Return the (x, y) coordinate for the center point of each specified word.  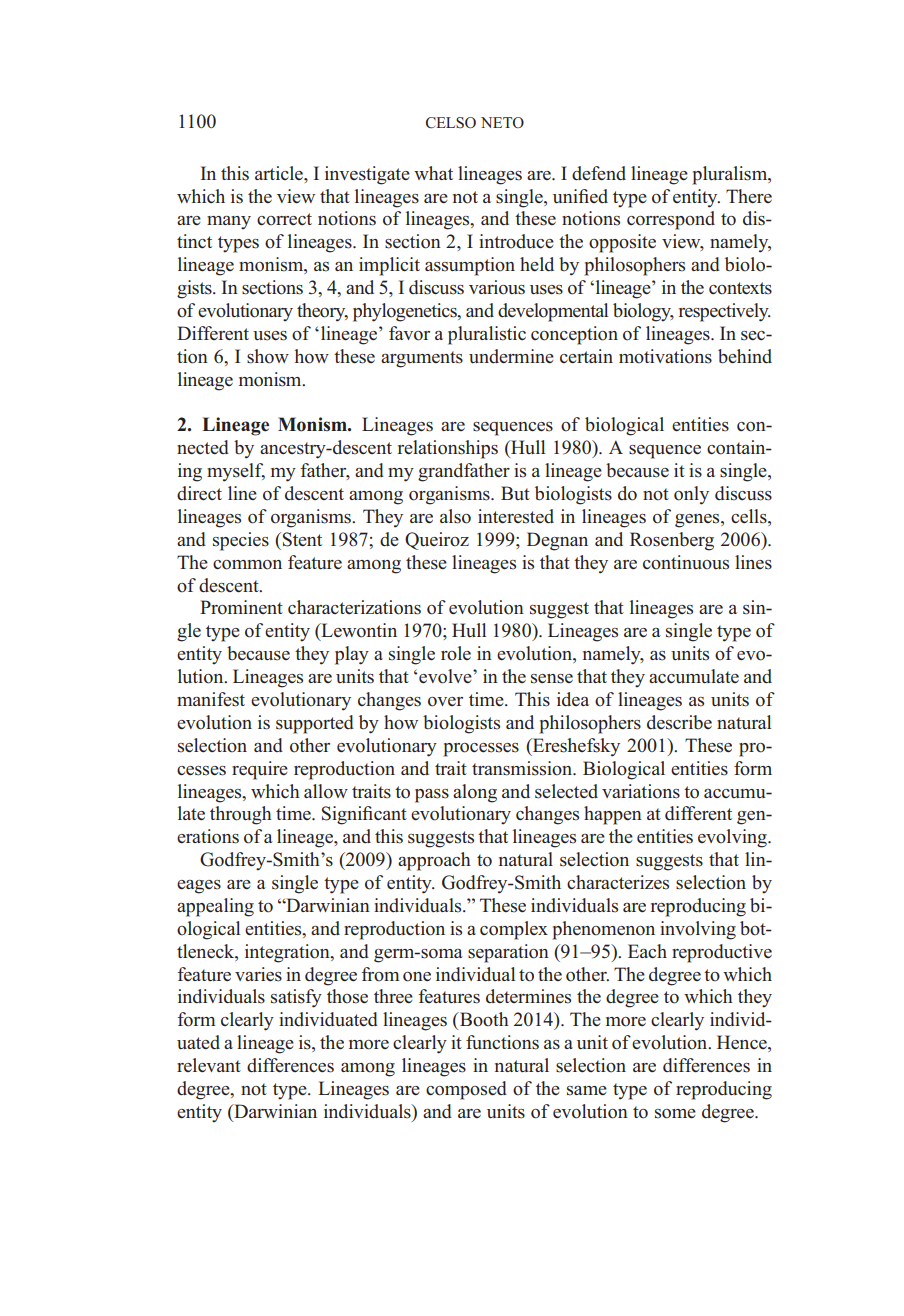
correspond (671, 220)
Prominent (241, 607)
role (456, 653)
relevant (209, 1065)
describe (679, 722)
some (675, 1114)
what (433, 173)
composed (466, 1090)
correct (284, 219)
